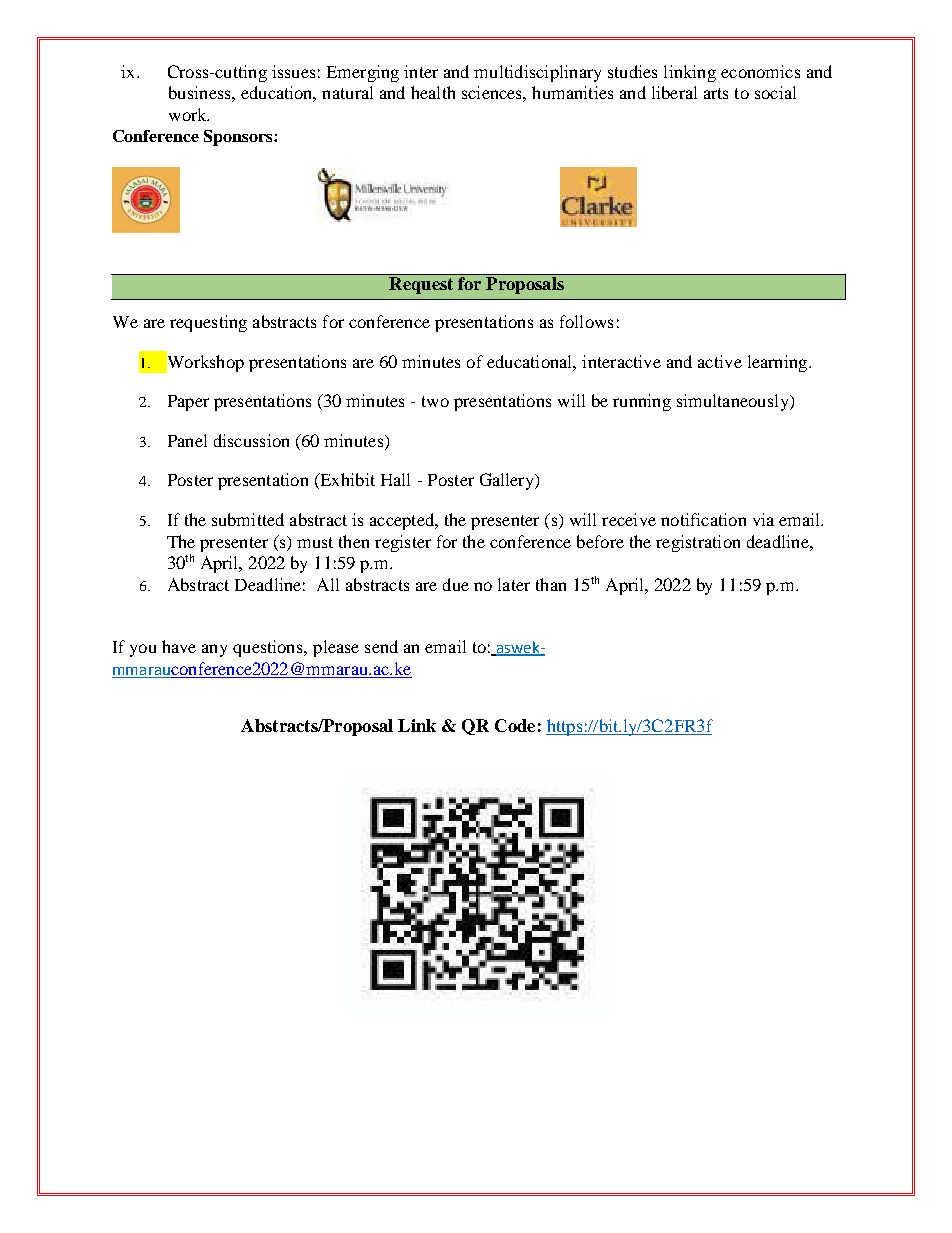  I want to click on Code, so click(515, 725).
